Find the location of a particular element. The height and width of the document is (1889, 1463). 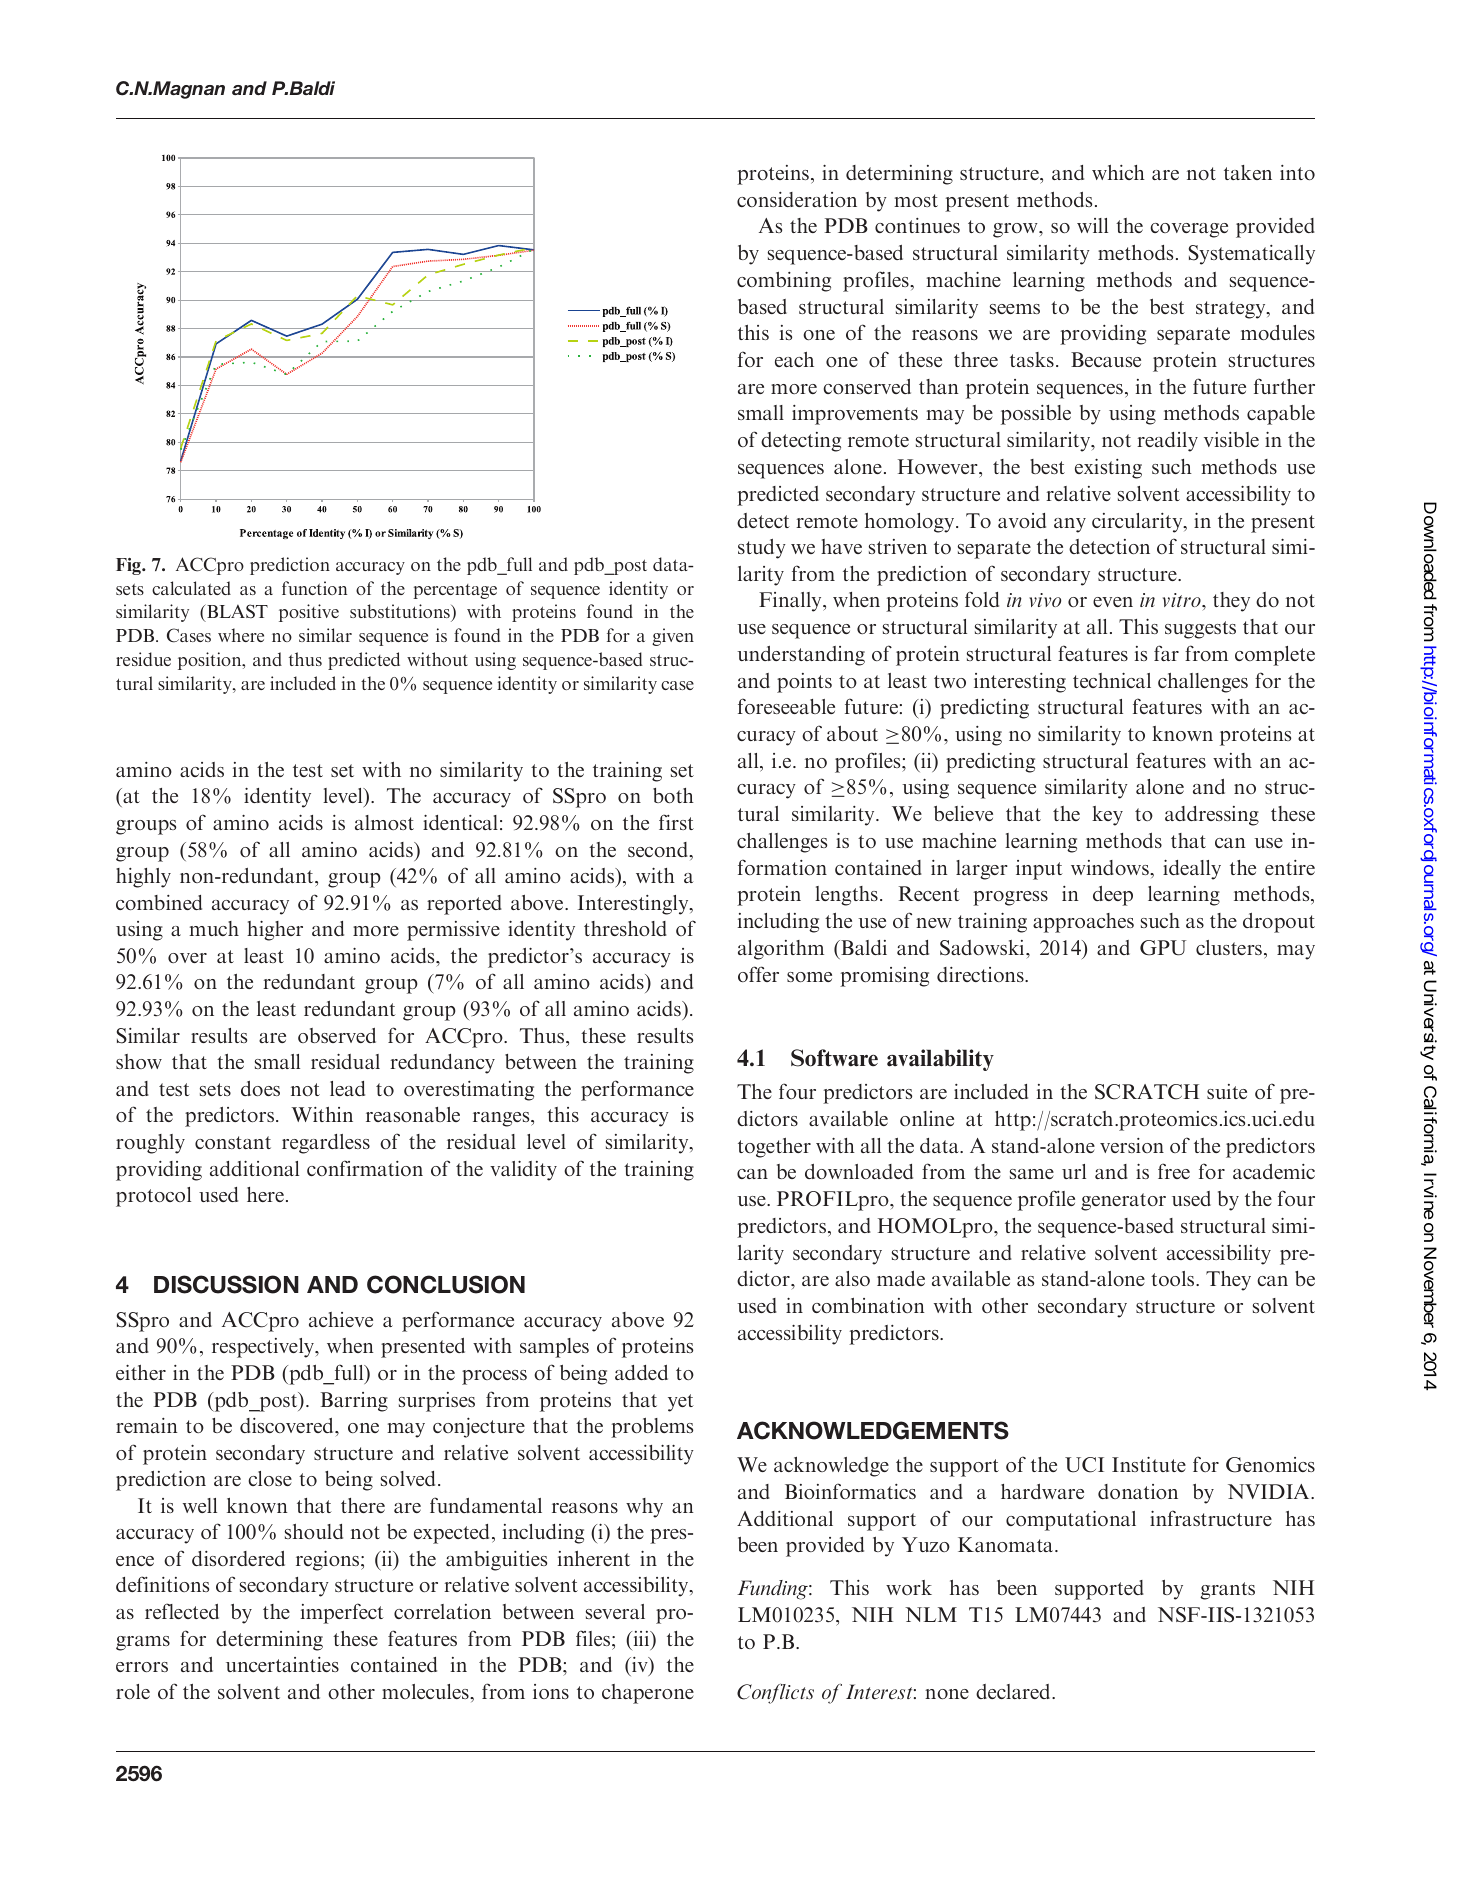

will is located at coordinates (1092, 225).
